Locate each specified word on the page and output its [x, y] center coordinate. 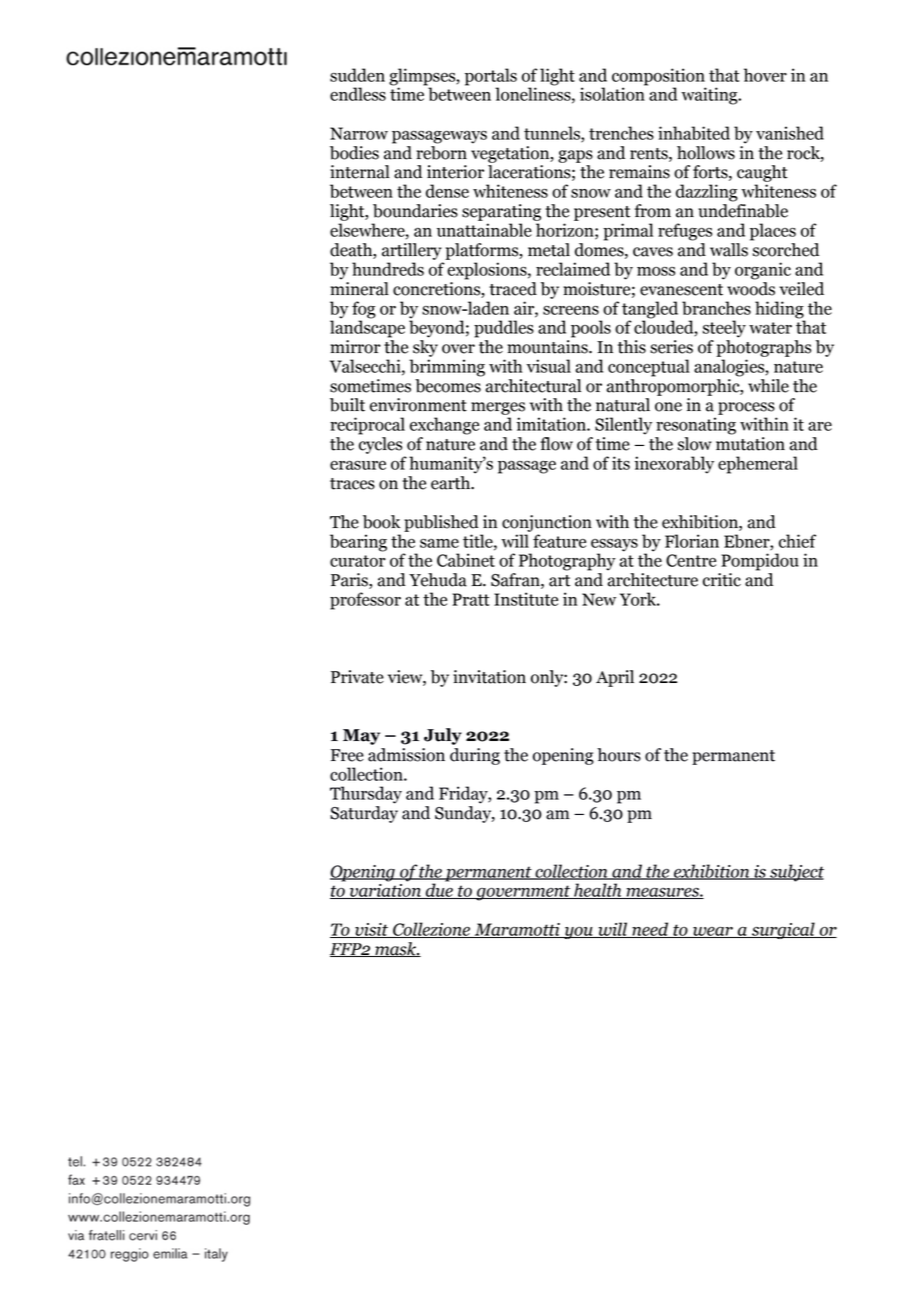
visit [371, 930]
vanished [790, 133]
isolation [613, 93]
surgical [783, 930]
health [598, 891]
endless [358, 94]
